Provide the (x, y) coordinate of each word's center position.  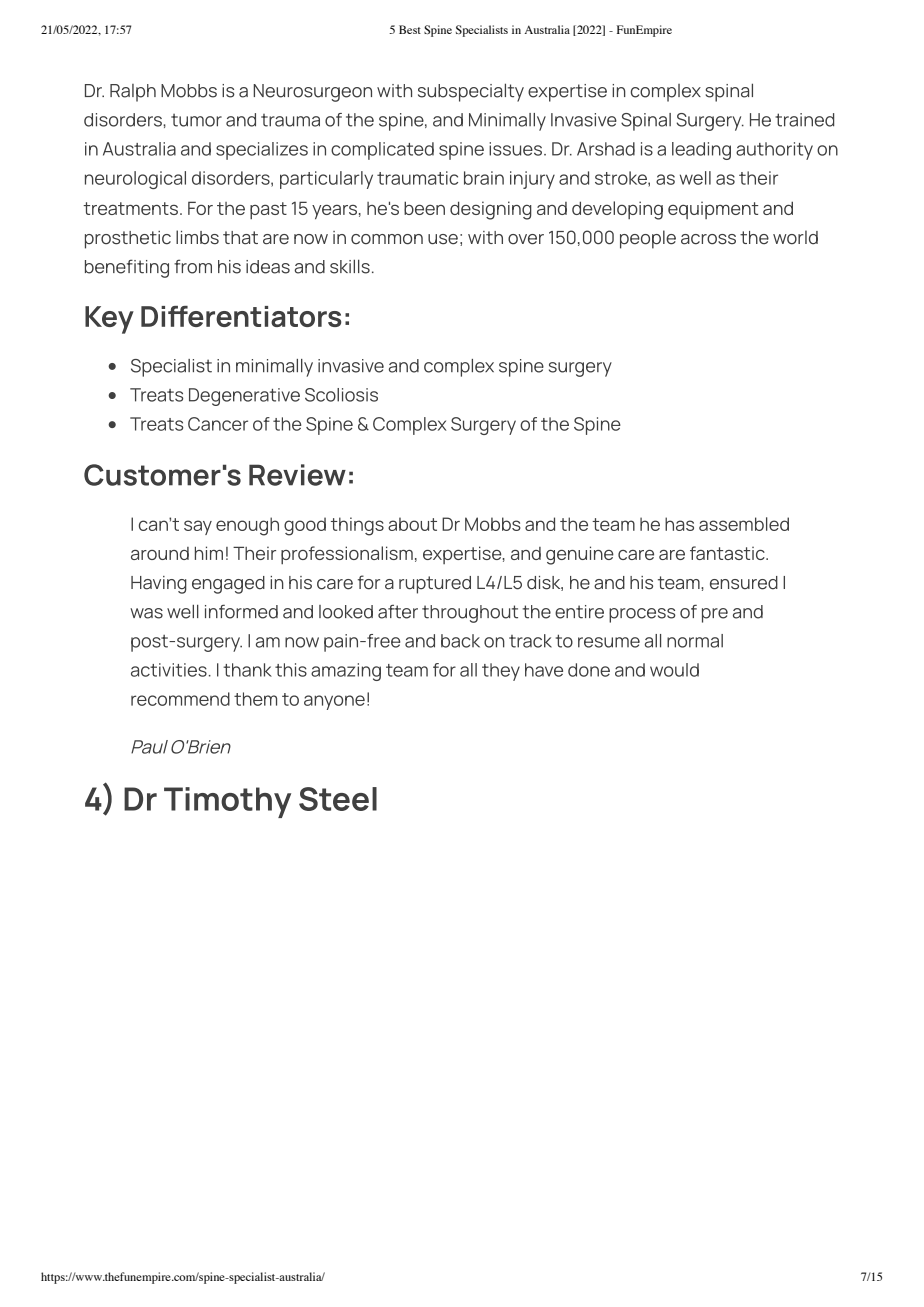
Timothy (227, 802)
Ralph (133, 93)
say (198, 527)
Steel (338, 799)
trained (804, 120)
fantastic (728, 553)
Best (410, 29)
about (412, 524)
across (708, 239)
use (443, 239)
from (193, 266)
